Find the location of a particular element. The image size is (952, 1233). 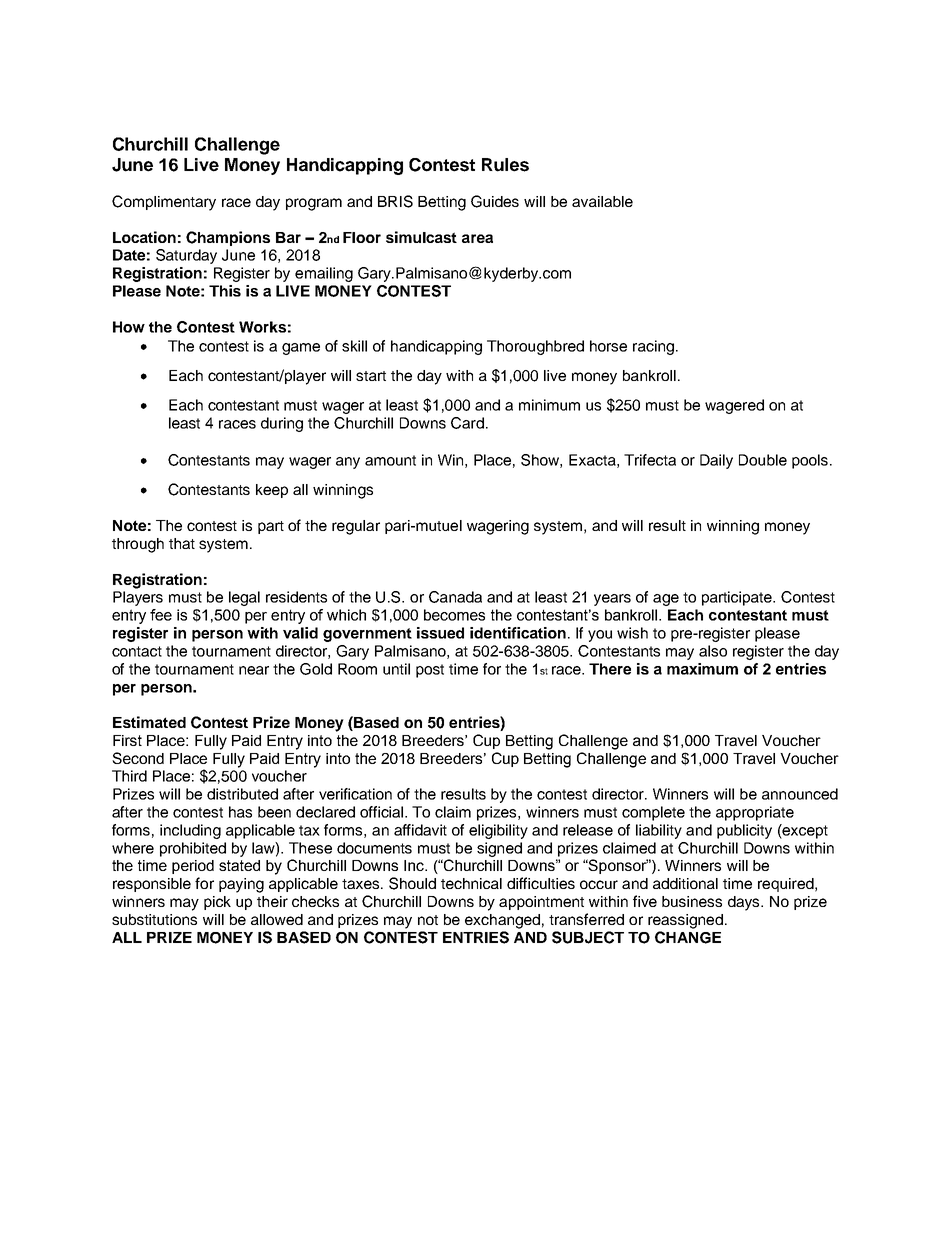

Works is located at coordinates (262, 327).
